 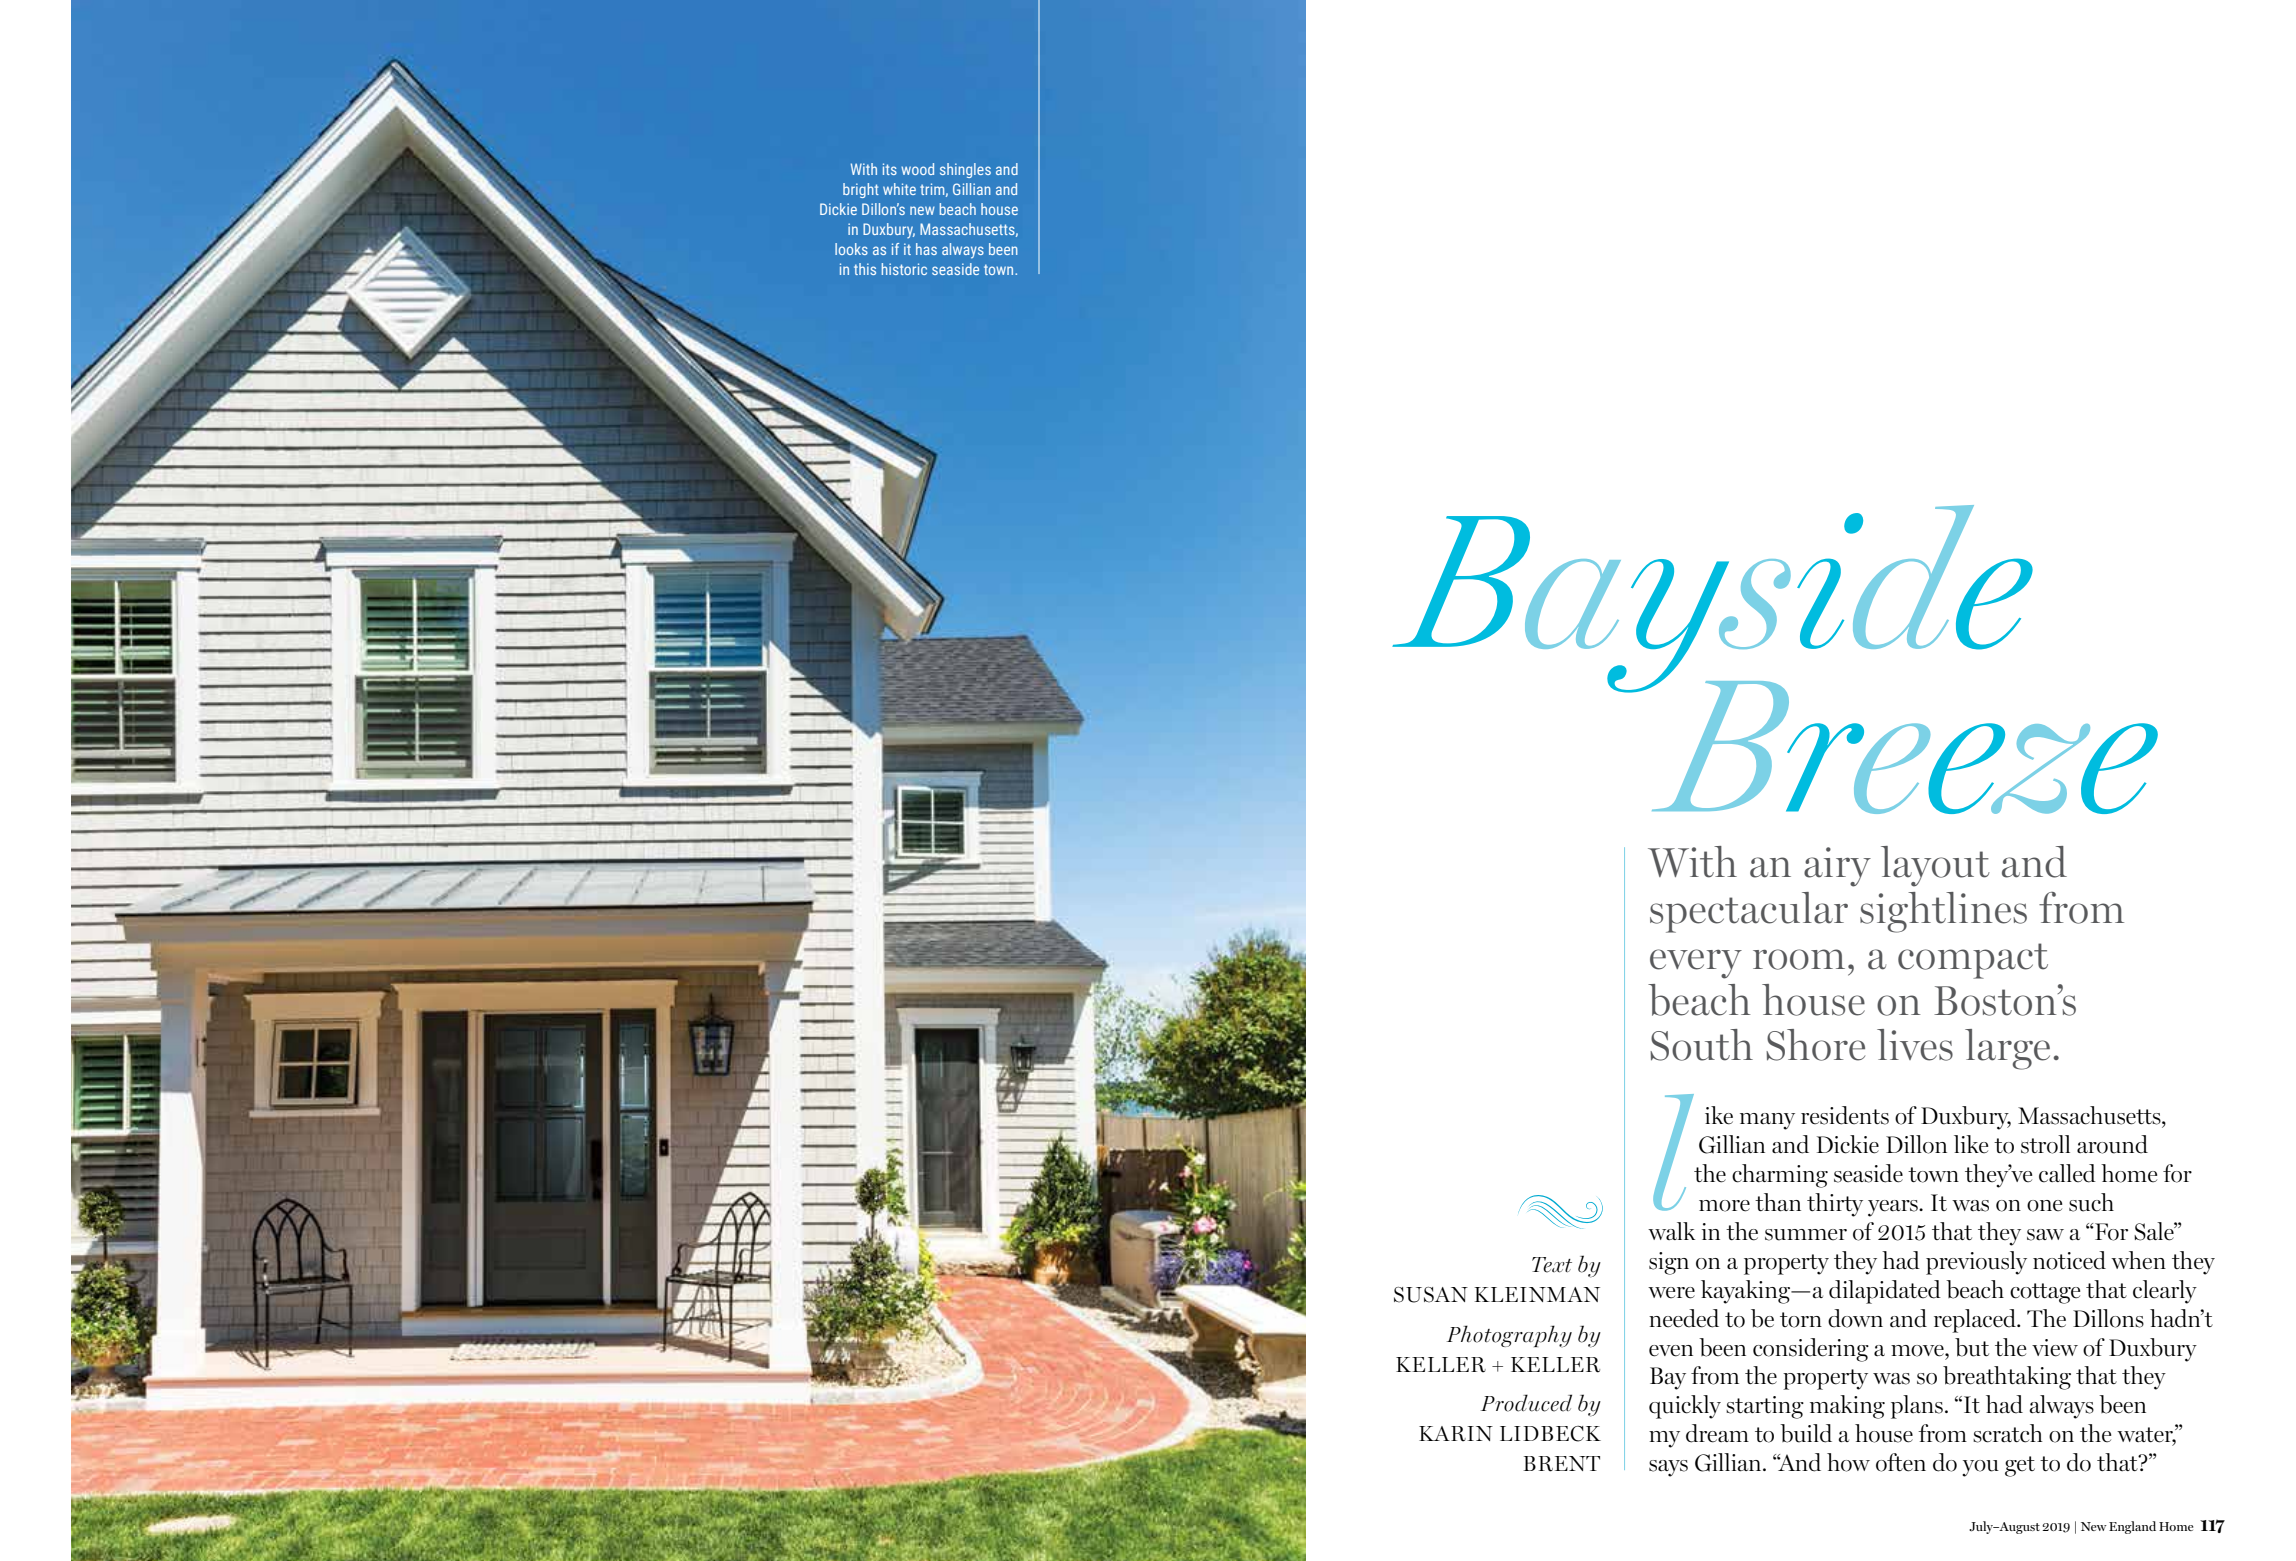 What do you see at coordinates (904, 269) in the page?
I see `historic` at bounding box center [904, 269].
